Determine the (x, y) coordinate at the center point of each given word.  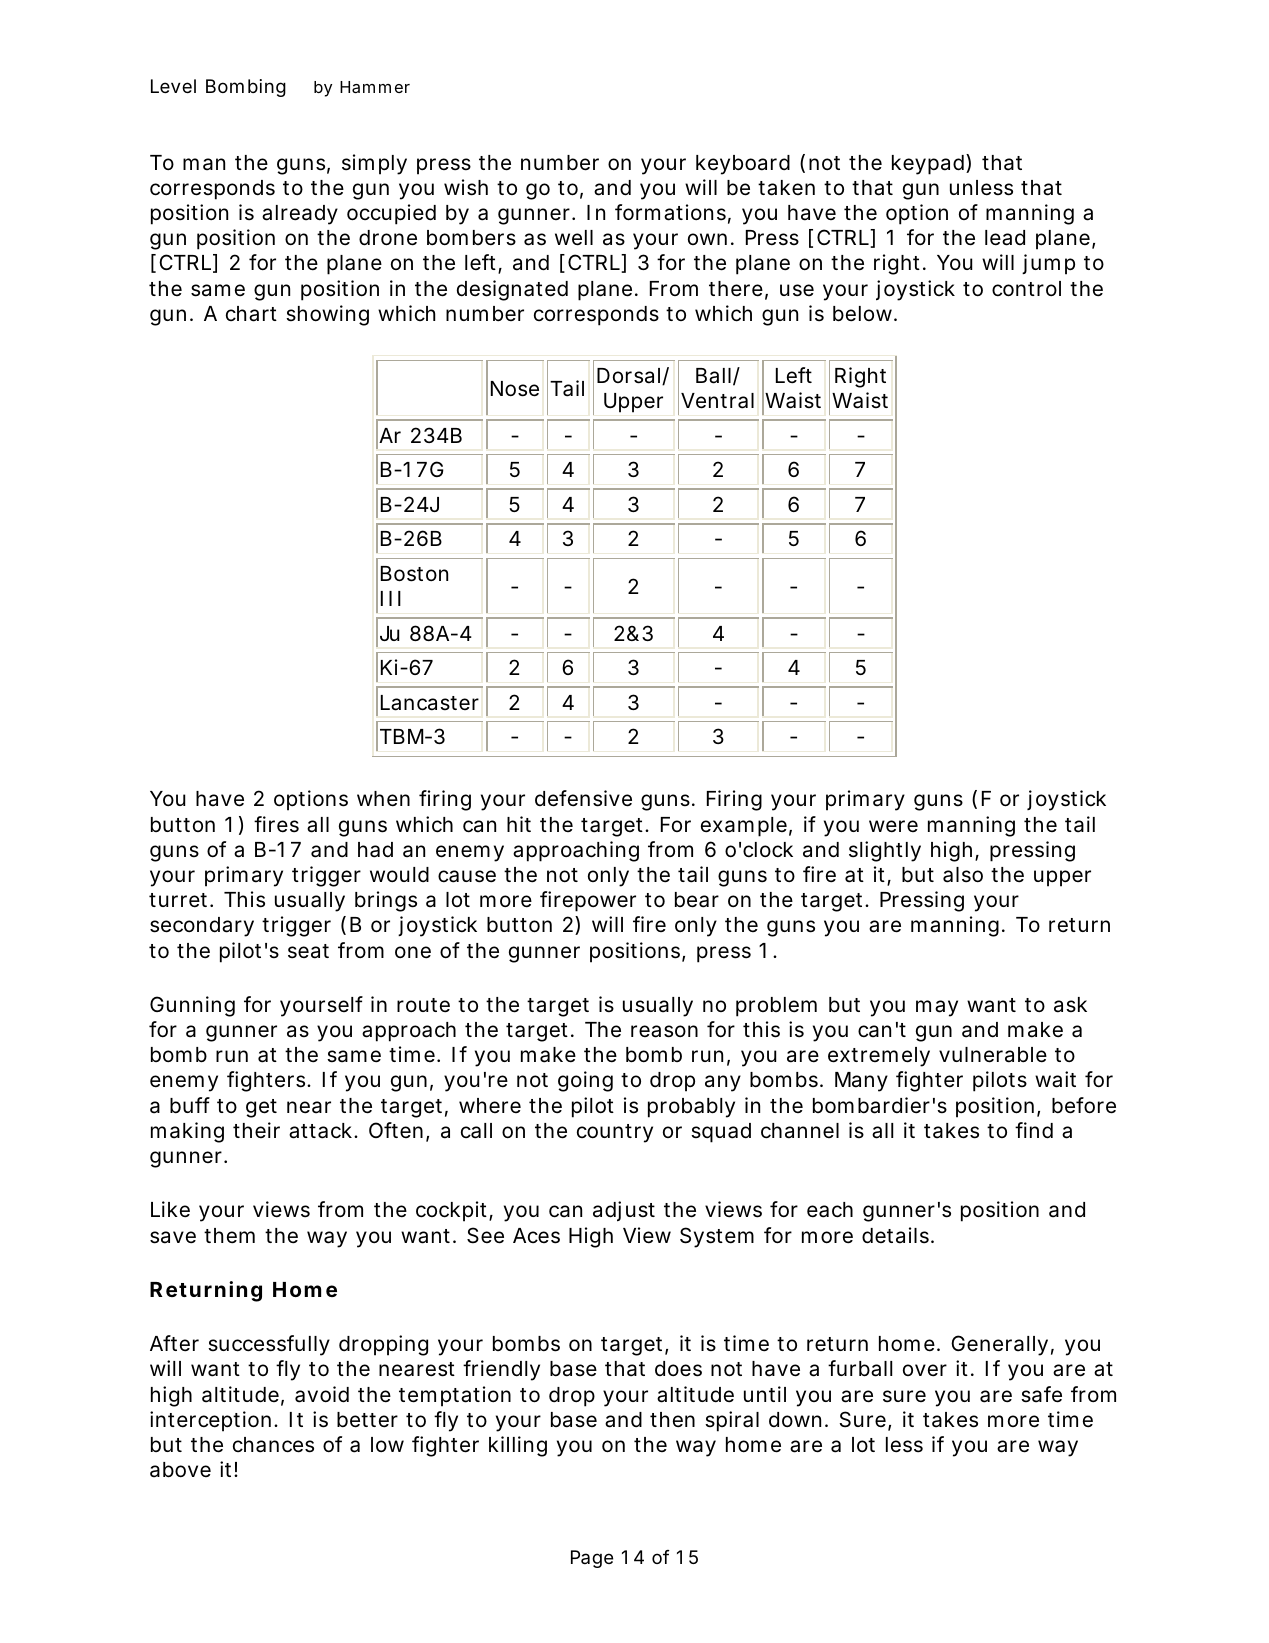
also (963, 875)
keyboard (743, 165)
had (375, 850)
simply (374, 164)
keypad (928, 165)
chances (273, 1445)
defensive (583, 798)
